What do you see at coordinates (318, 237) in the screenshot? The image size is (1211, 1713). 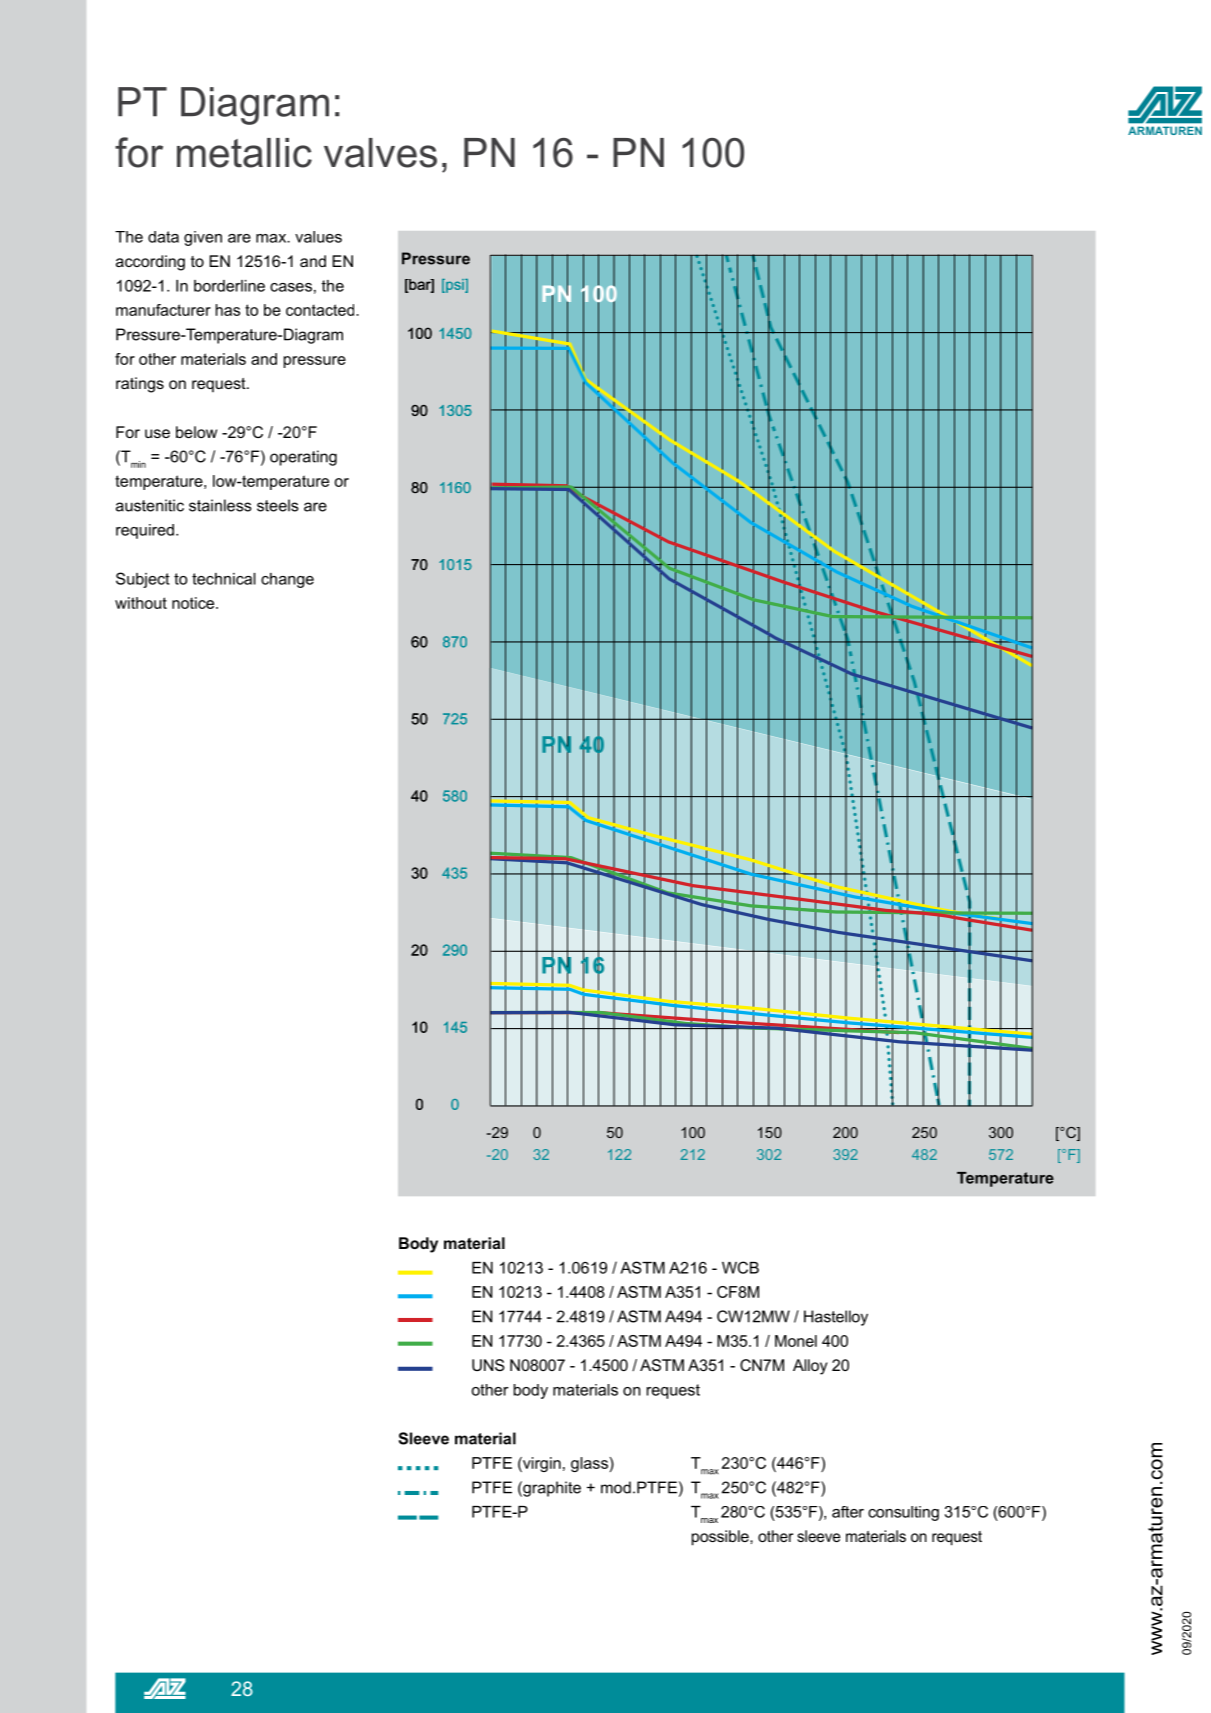 I see `values` at bounding box center [318, 237].
